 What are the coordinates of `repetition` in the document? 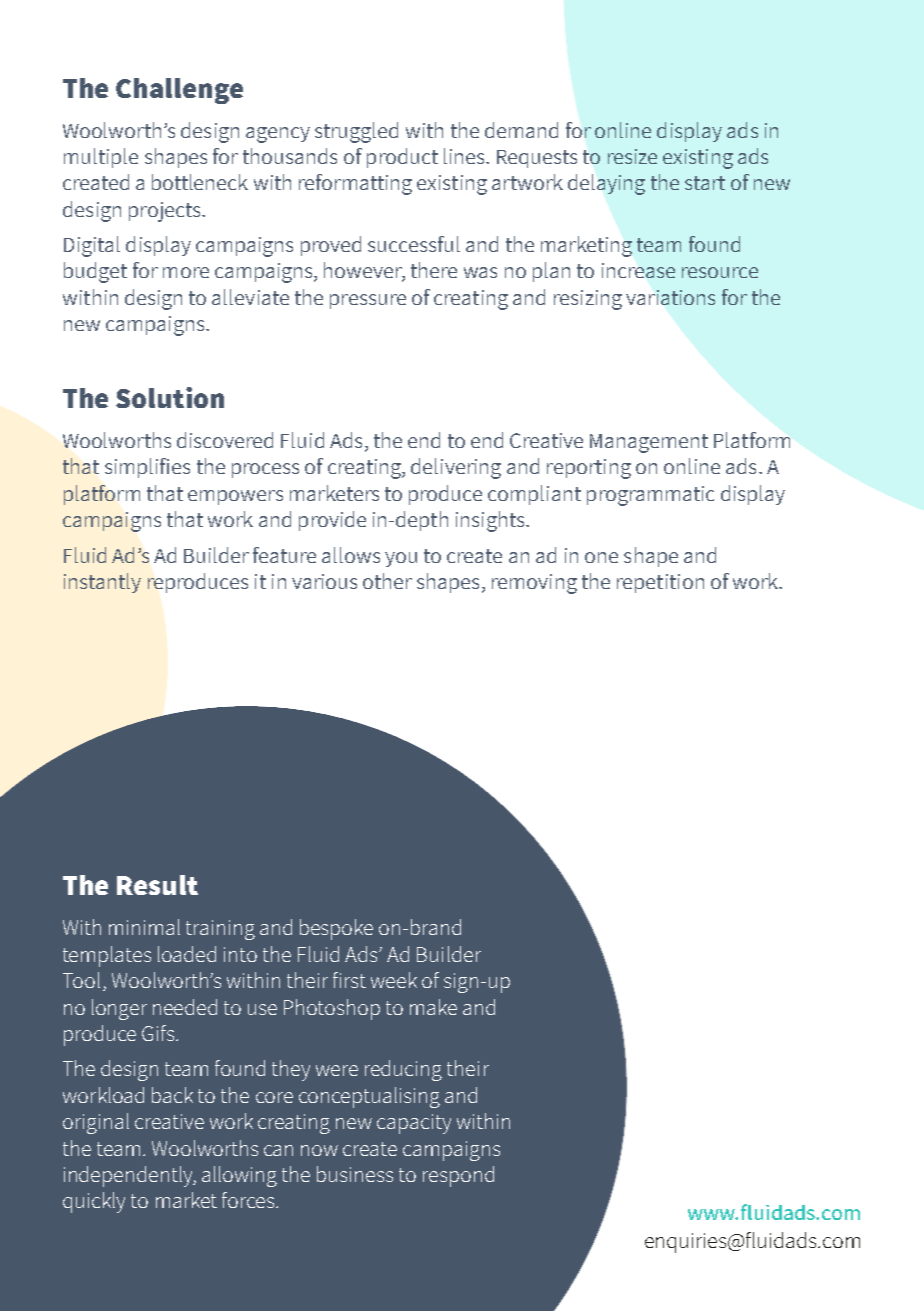 It's located at (660, 583).
